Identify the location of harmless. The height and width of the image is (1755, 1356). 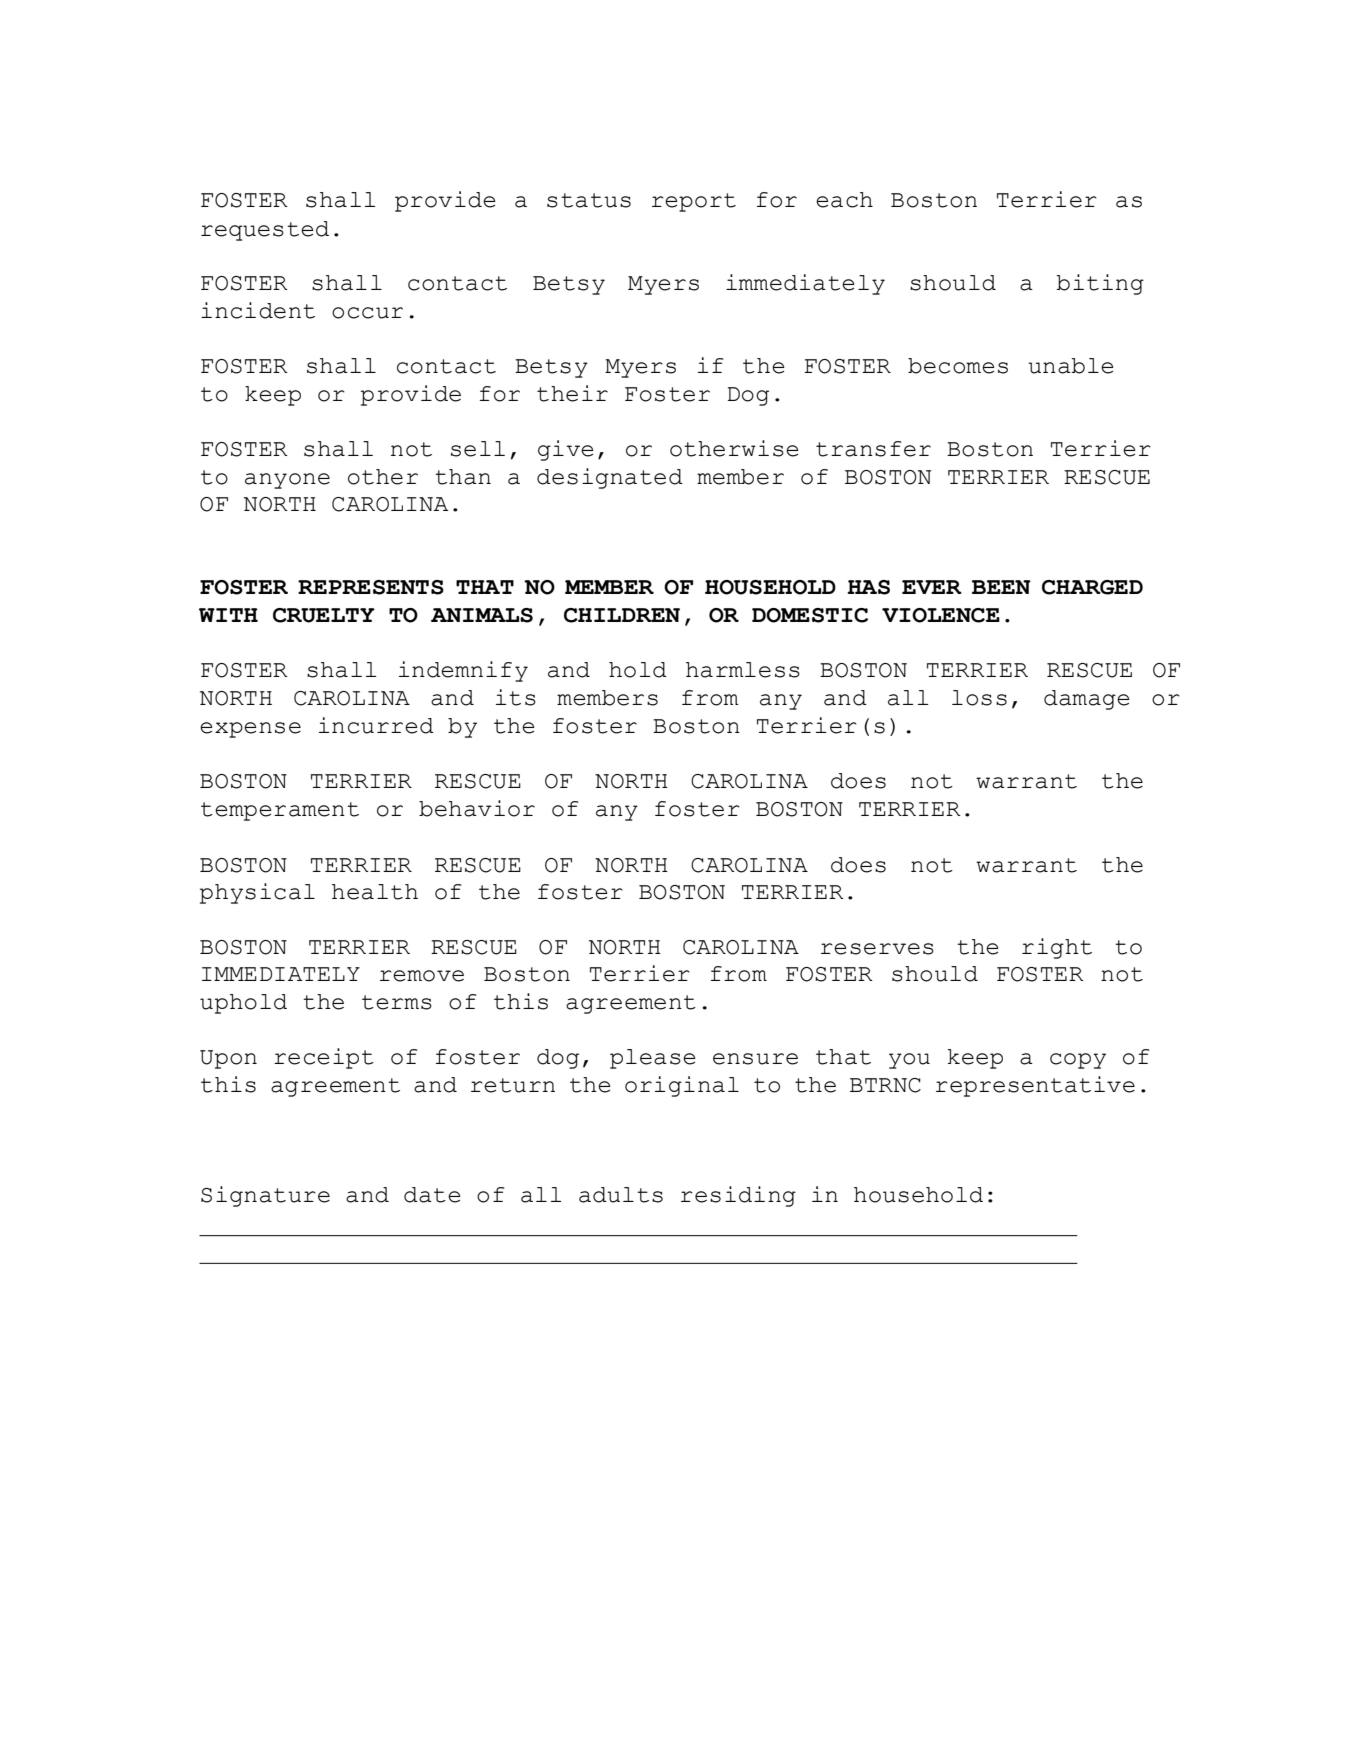
(743, 670).
